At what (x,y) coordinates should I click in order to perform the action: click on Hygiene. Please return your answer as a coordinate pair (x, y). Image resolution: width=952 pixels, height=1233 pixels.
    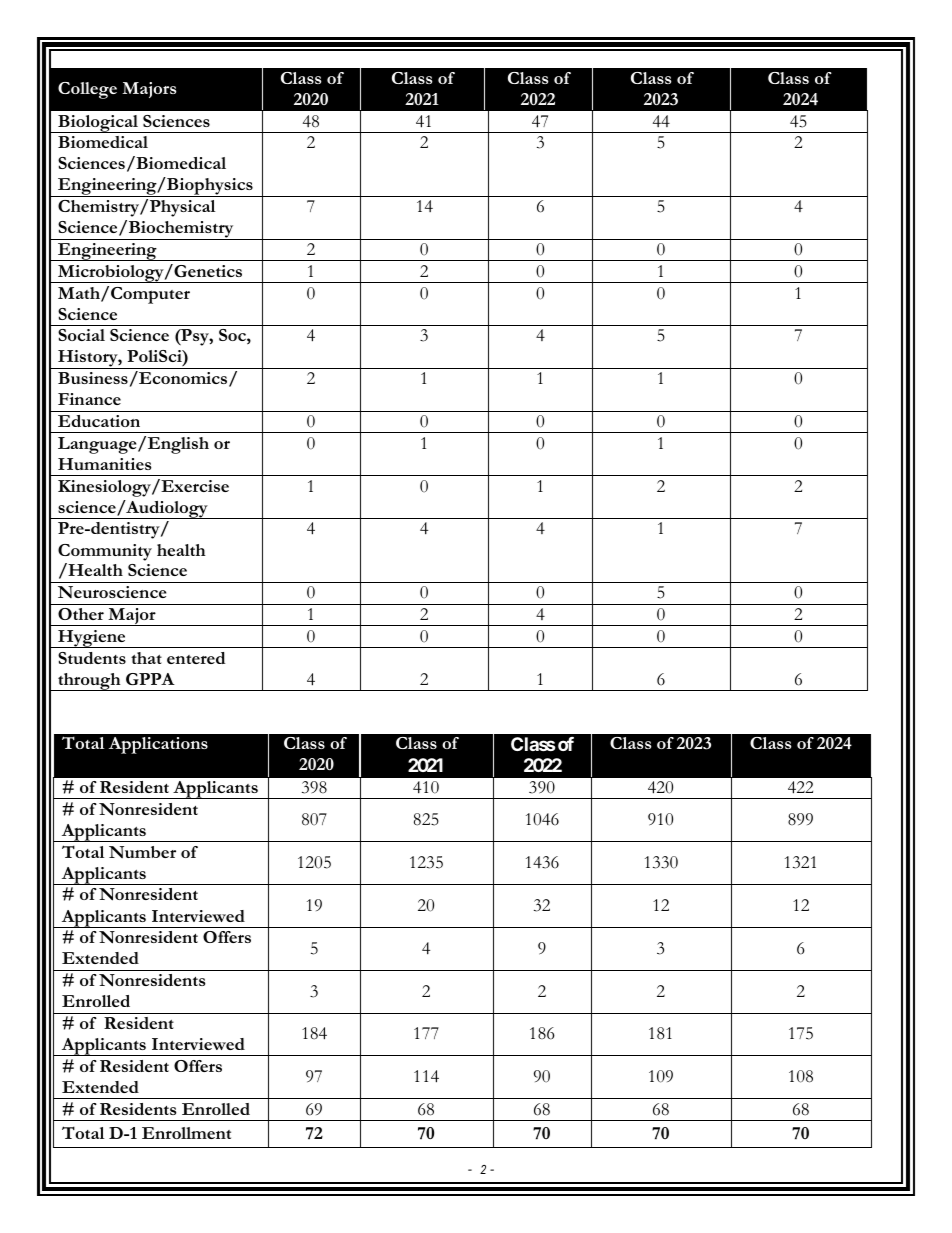
    Looking at the image, I should click on (92, 639).
